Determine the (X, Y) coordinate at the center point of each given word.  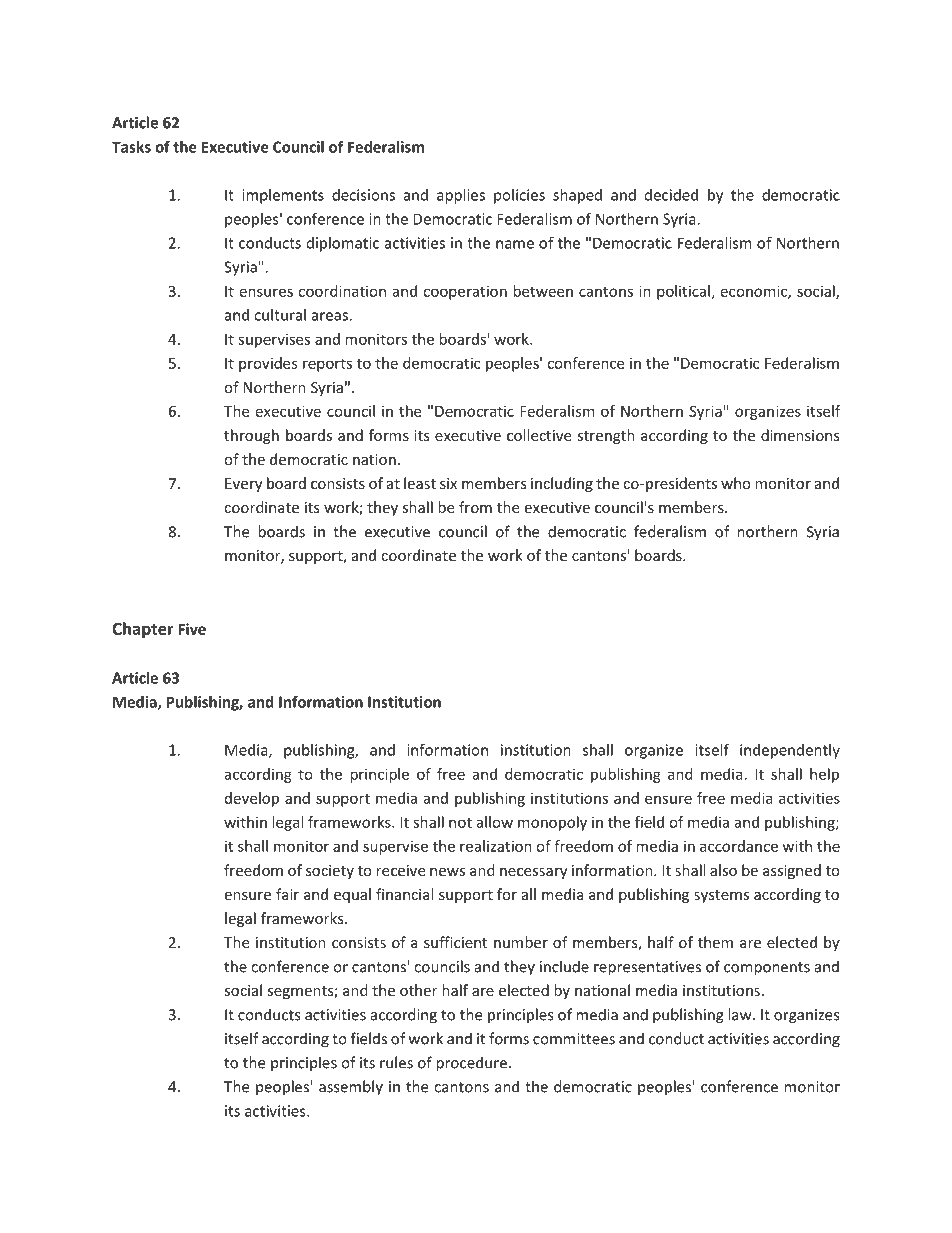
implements (283, 196)
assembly (351, 1088)
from (475, 507)
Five (192, 629)
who (736, 483)
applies (461, 196)
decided (671, 195)
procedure (471, 1064)
